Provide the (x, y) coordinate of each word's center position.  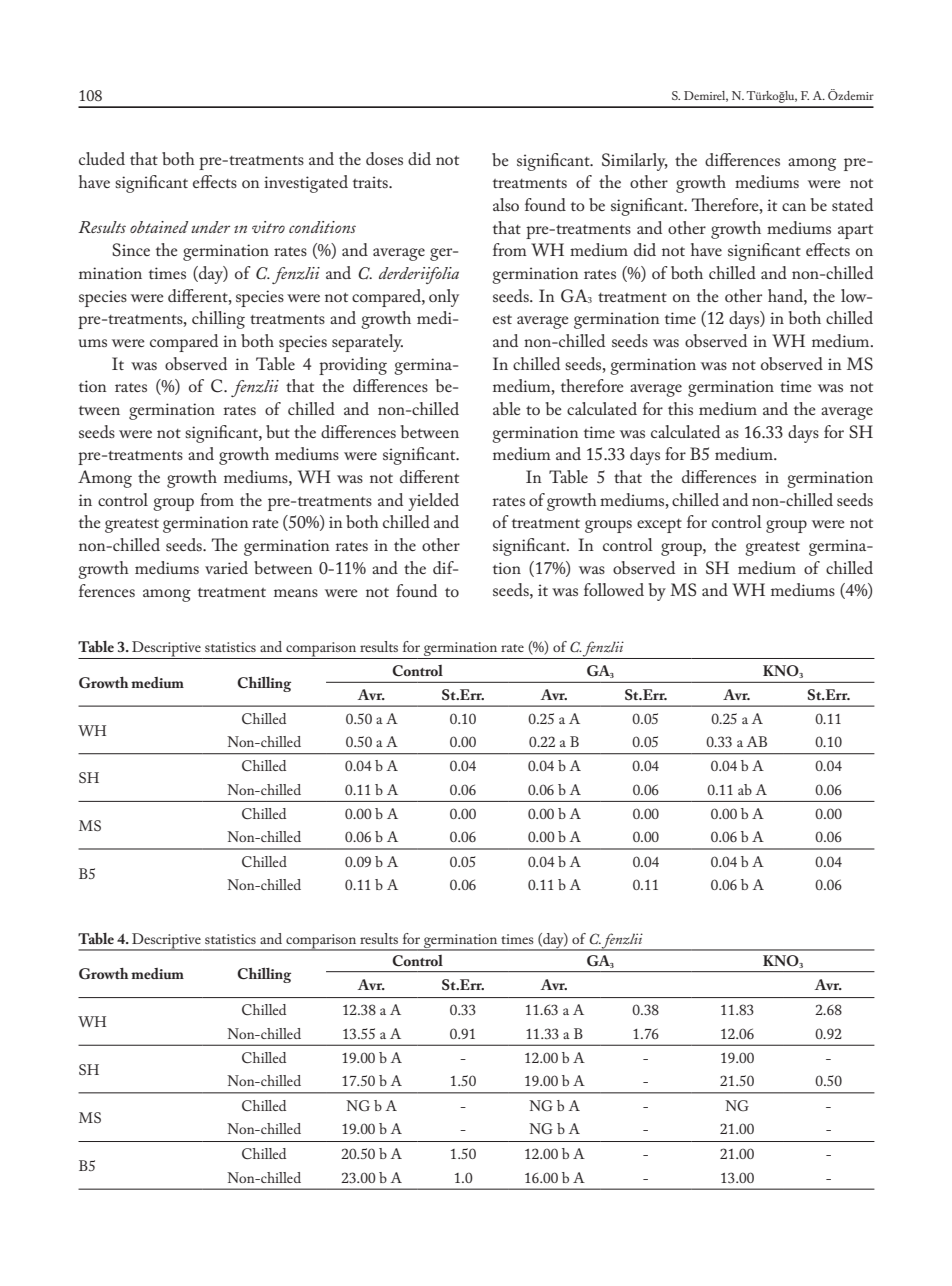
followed (614, 589)
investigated (306, 184)
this (680, 408)
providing (353, 366)
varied (226, 567)
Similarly (635, 162)
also (506, 204)
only (444, 298)
